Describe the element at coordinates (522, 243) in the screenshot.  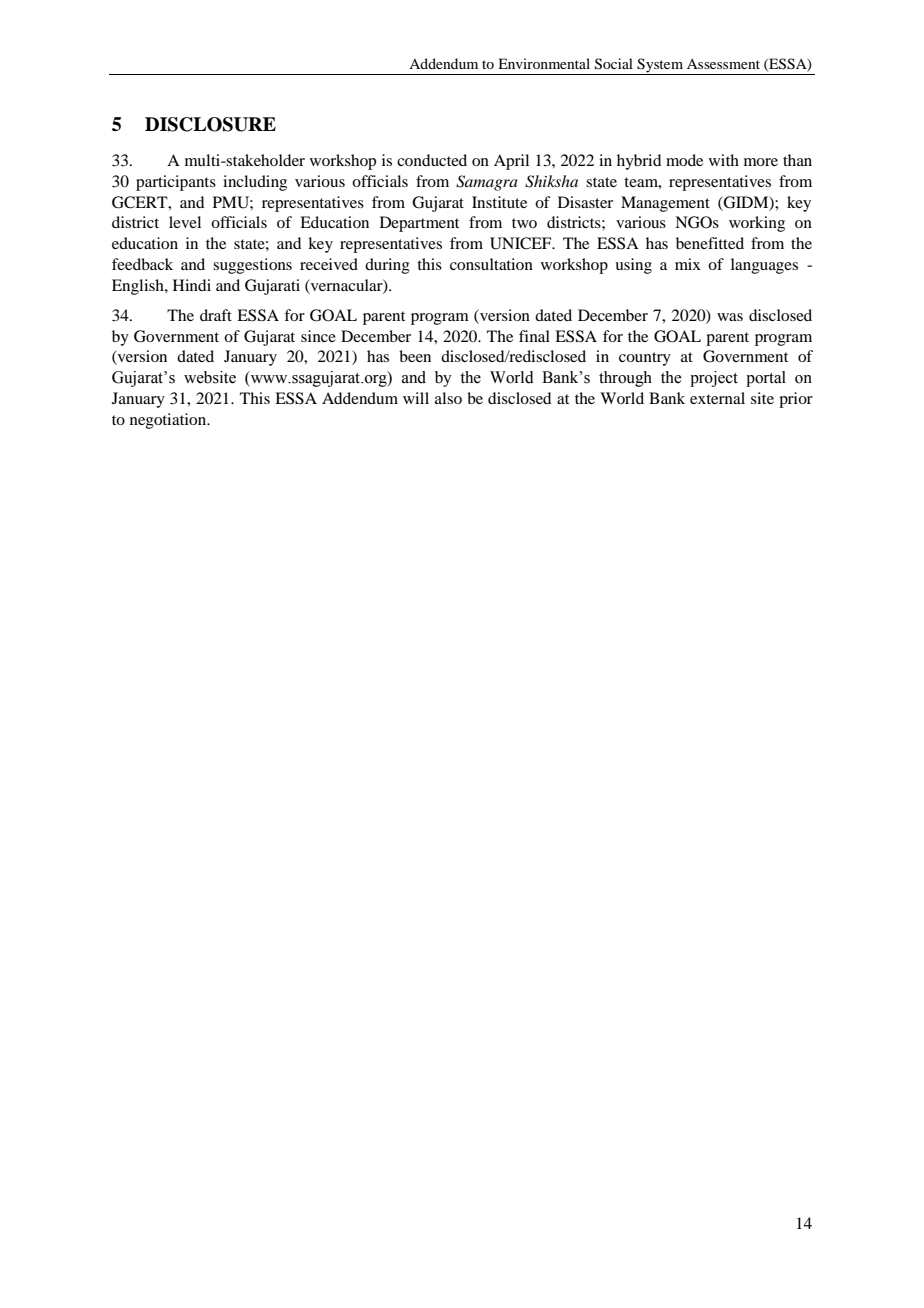
I see `UNICEF` at that location.
